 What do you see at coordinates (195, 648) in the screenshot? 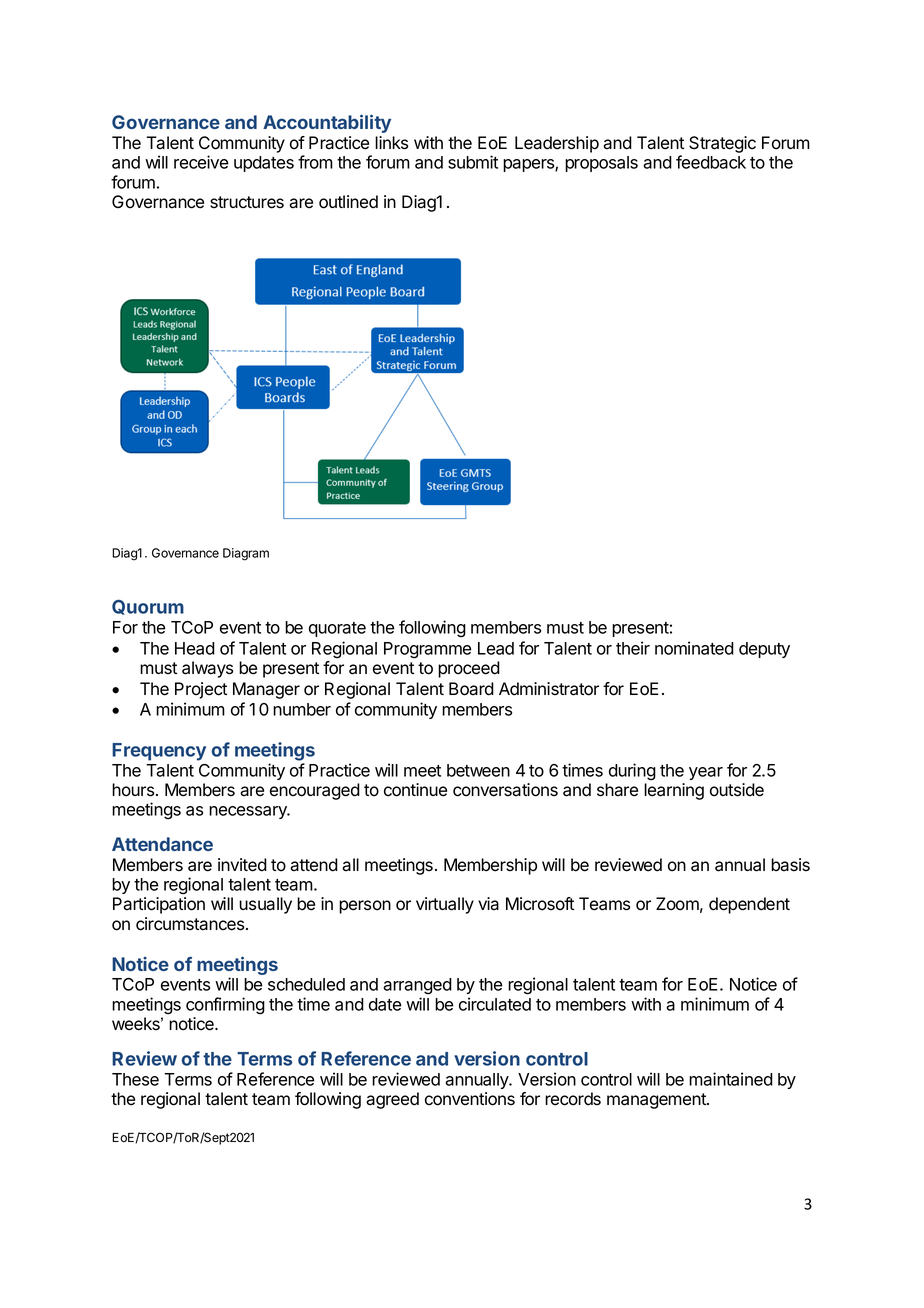
I see `Head` at bounding box center [195, 648].
